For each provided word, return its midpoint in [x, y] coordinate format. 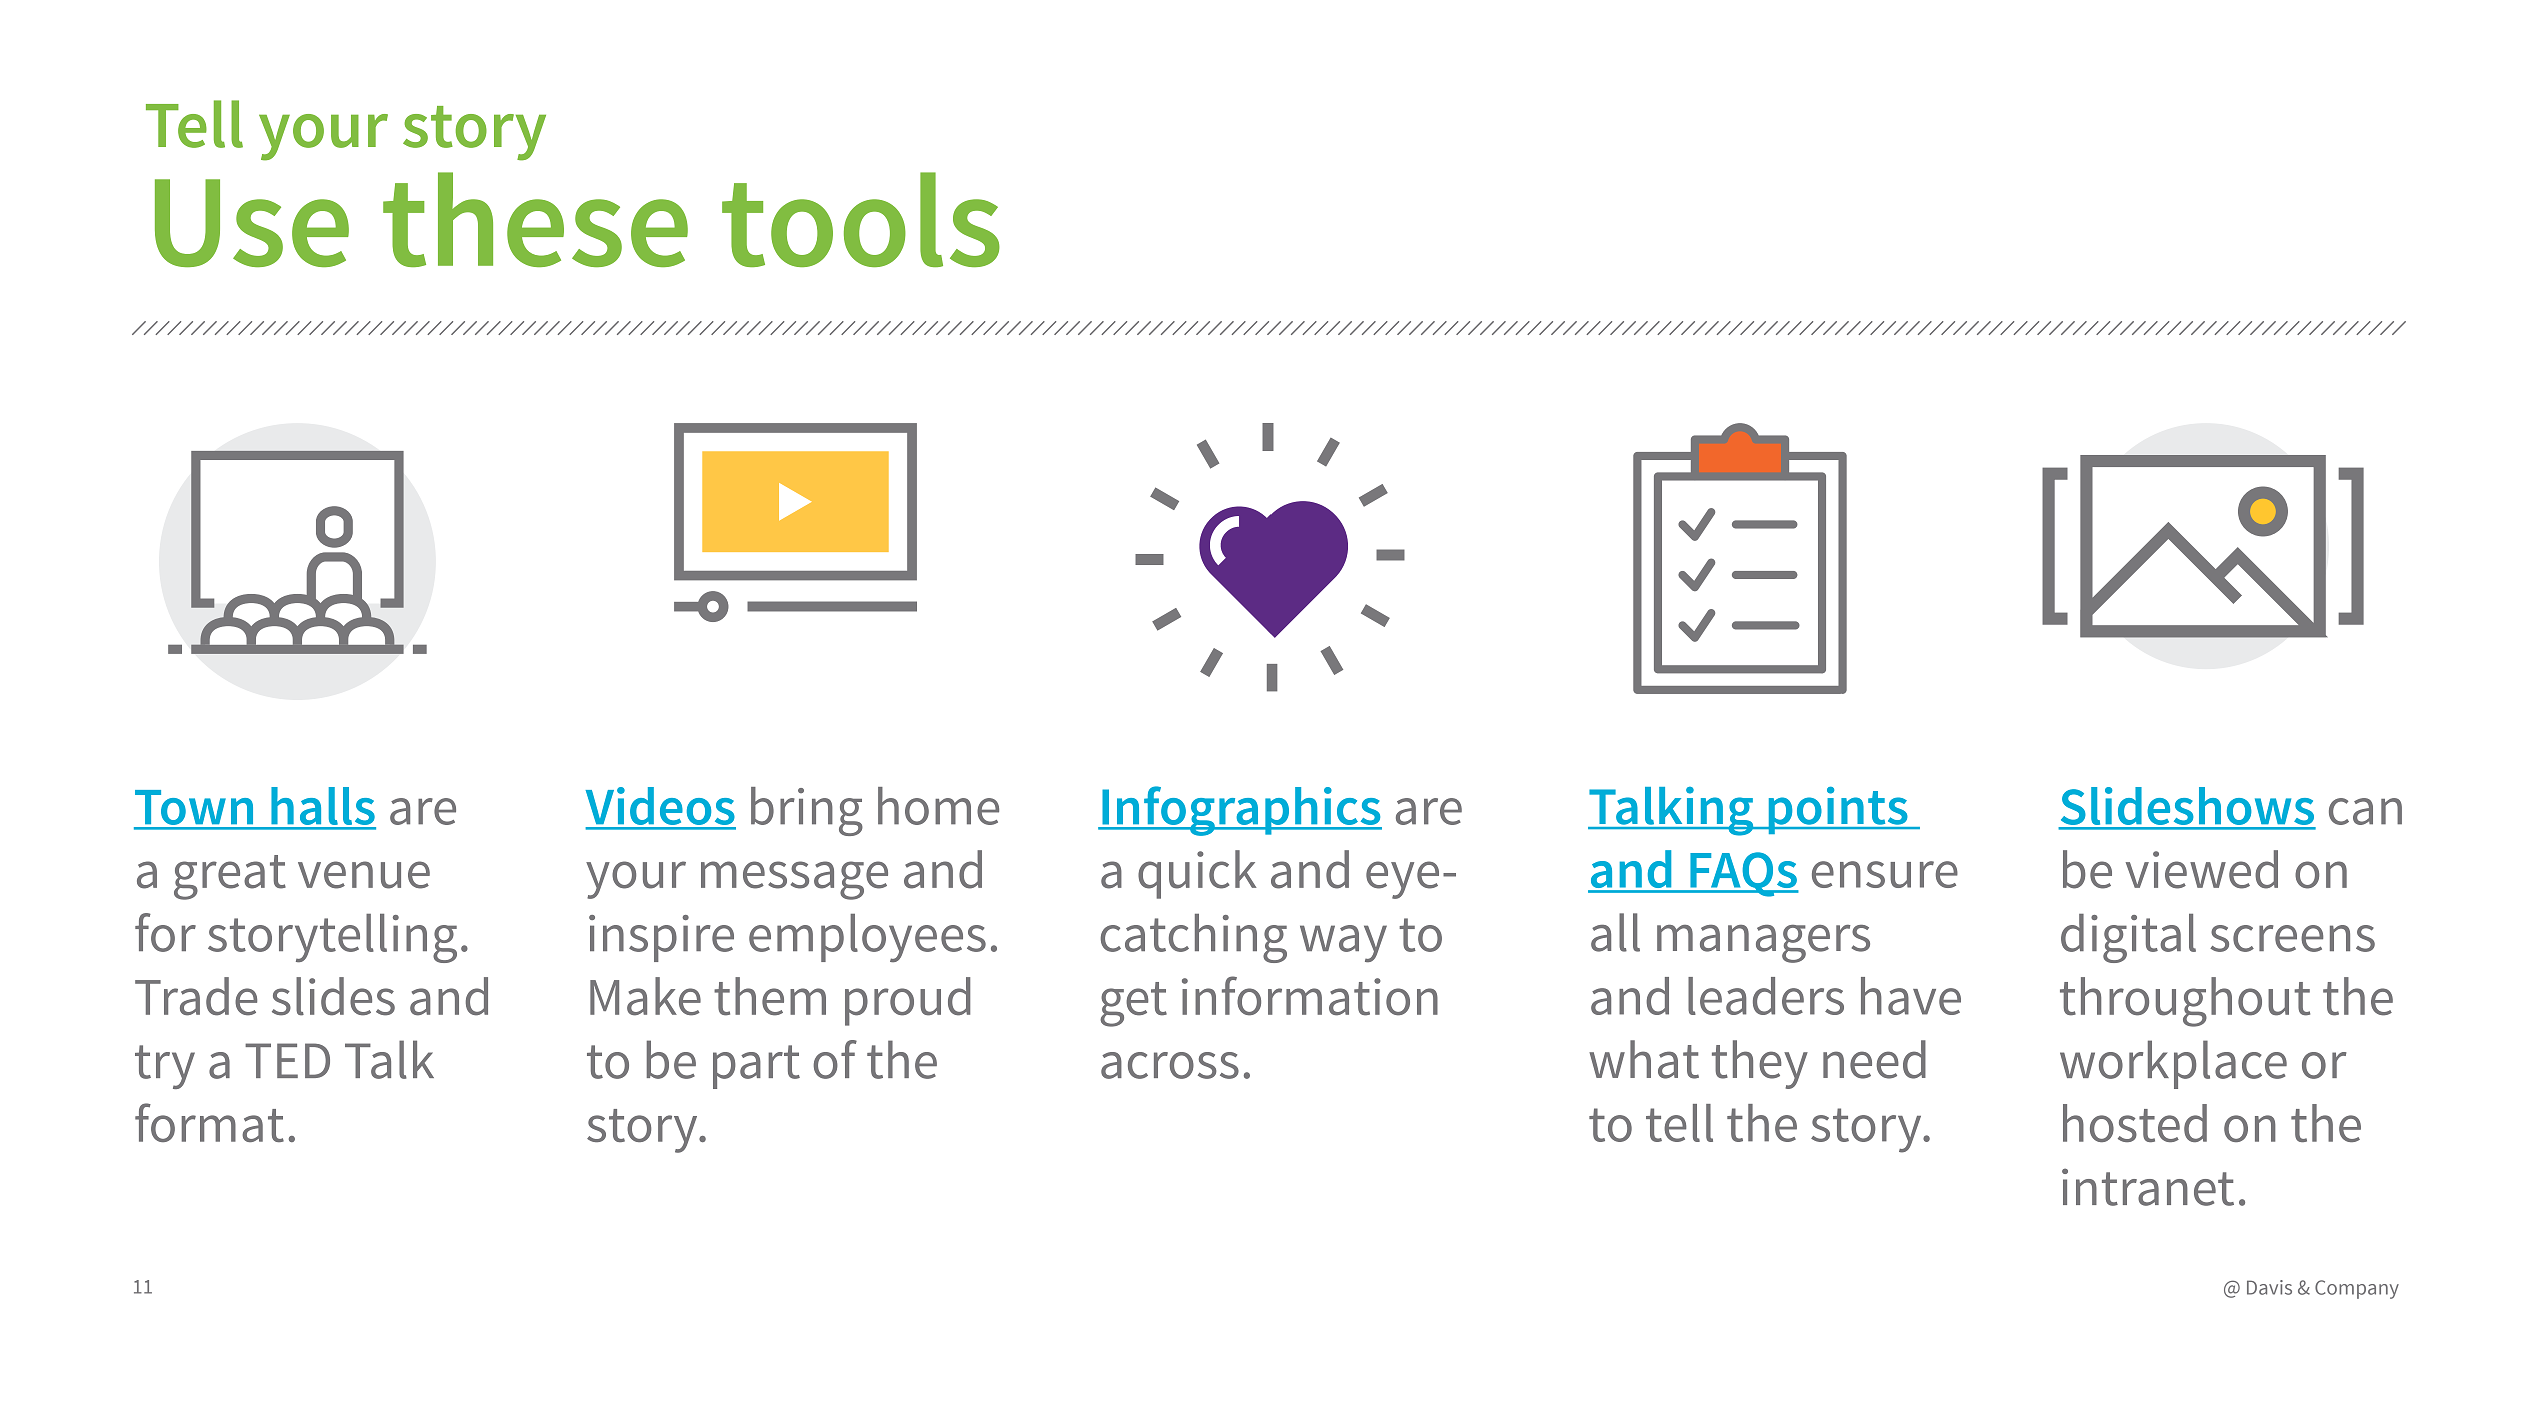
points [1838, 810]
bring [807, 811]
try [165, 1067]
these [535, 219]
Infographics [1241, 811]
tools [861, 219]
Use [252, 223]
